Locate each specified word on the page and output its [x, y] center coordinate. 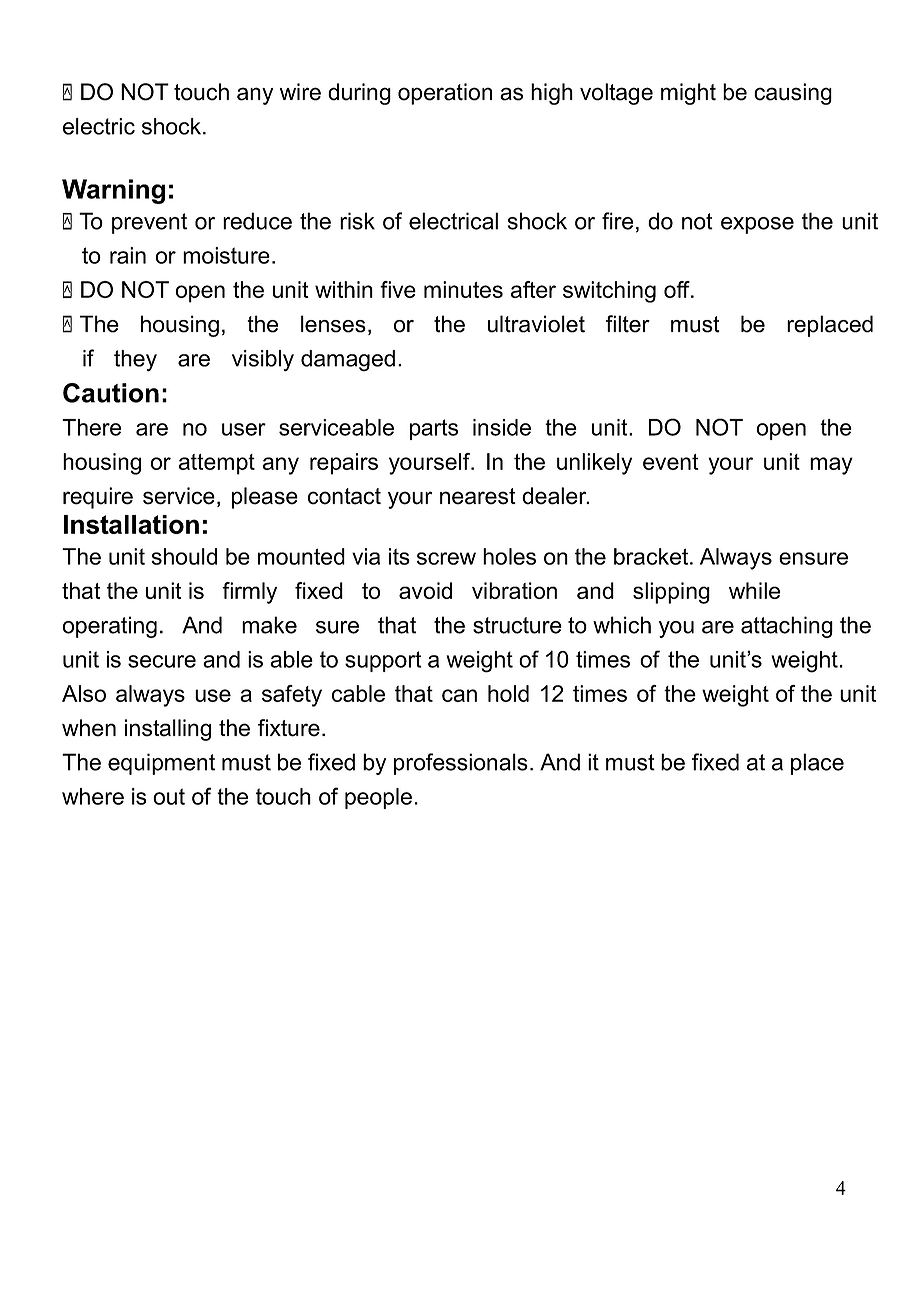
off [678, 289]
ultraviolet [536, 324]
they [135, 360]
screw [446, 558]
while [754, 590]
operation [445, 94]
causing [793, 94]
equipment [161, 764]
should [184, 556]
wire [300, 92]
